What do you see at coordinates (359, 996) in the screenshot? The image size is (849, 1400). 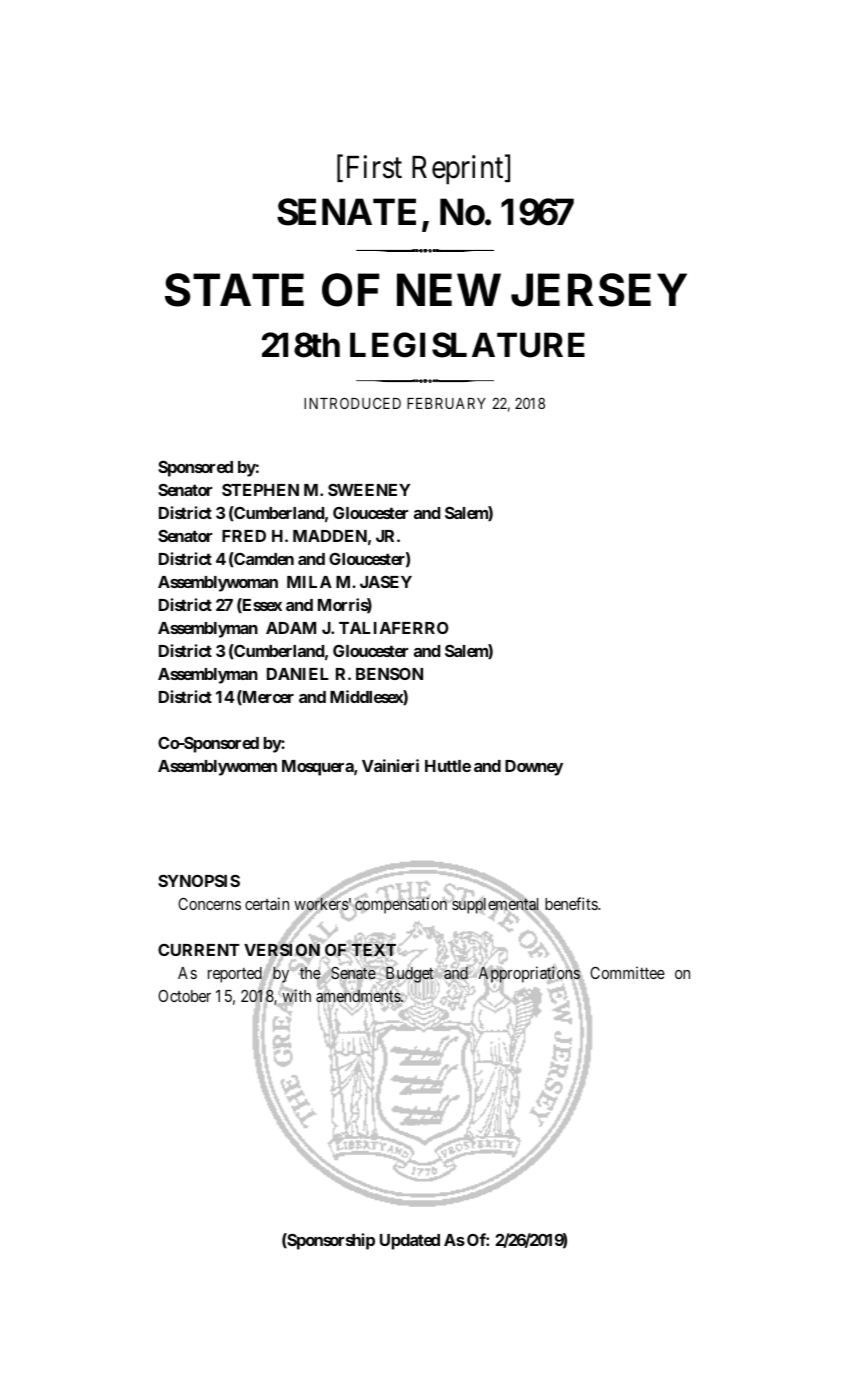 I see `amendments` at bounding box center [359, 996].
